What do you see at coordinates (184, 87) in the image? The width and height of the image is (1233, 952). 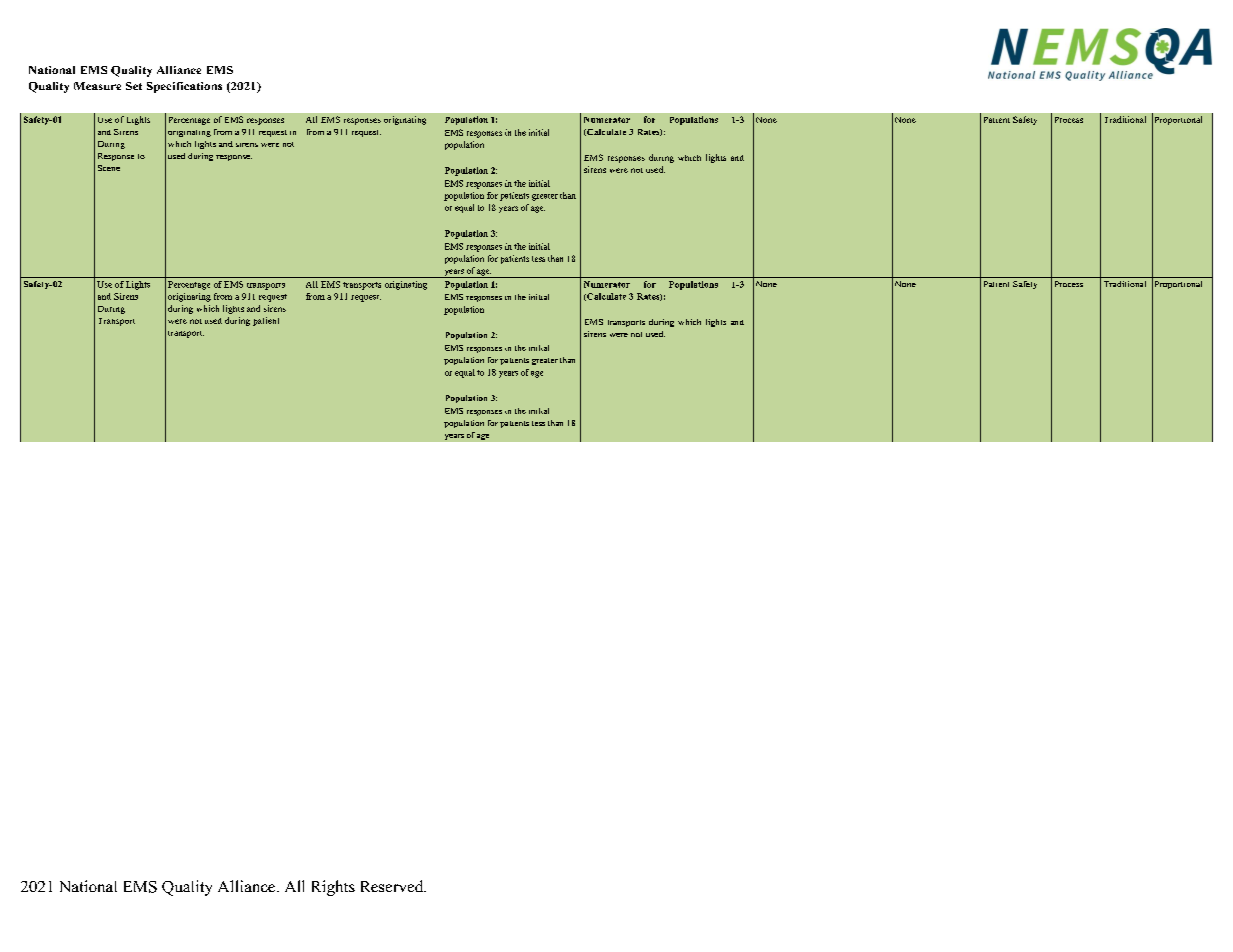 I see `Specifications` at bounding box center [184, 87].
